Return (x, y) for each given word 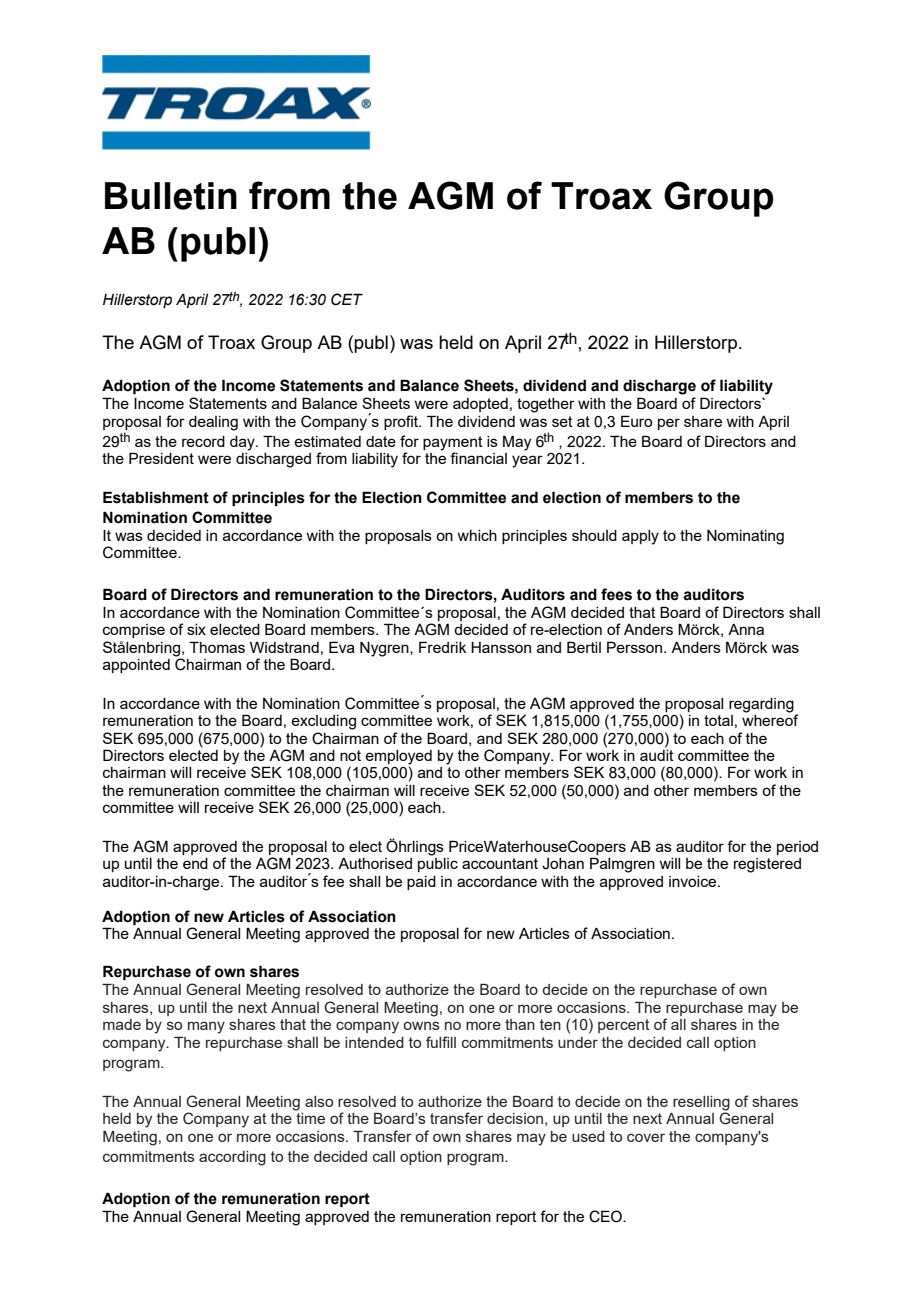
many (206, 1027)
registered (767, 865)
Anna (746, 629)
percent (624, 1026)
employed (398, 758)
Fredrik (443, 647)
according (232, 1158)
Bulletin (171, 196)
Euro (636, 421)
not (350, 755)
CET (347, 299)
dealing (213, 423)
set (562, 421)
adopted (480, 405)
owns (421, 1025)
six (196, 629)
